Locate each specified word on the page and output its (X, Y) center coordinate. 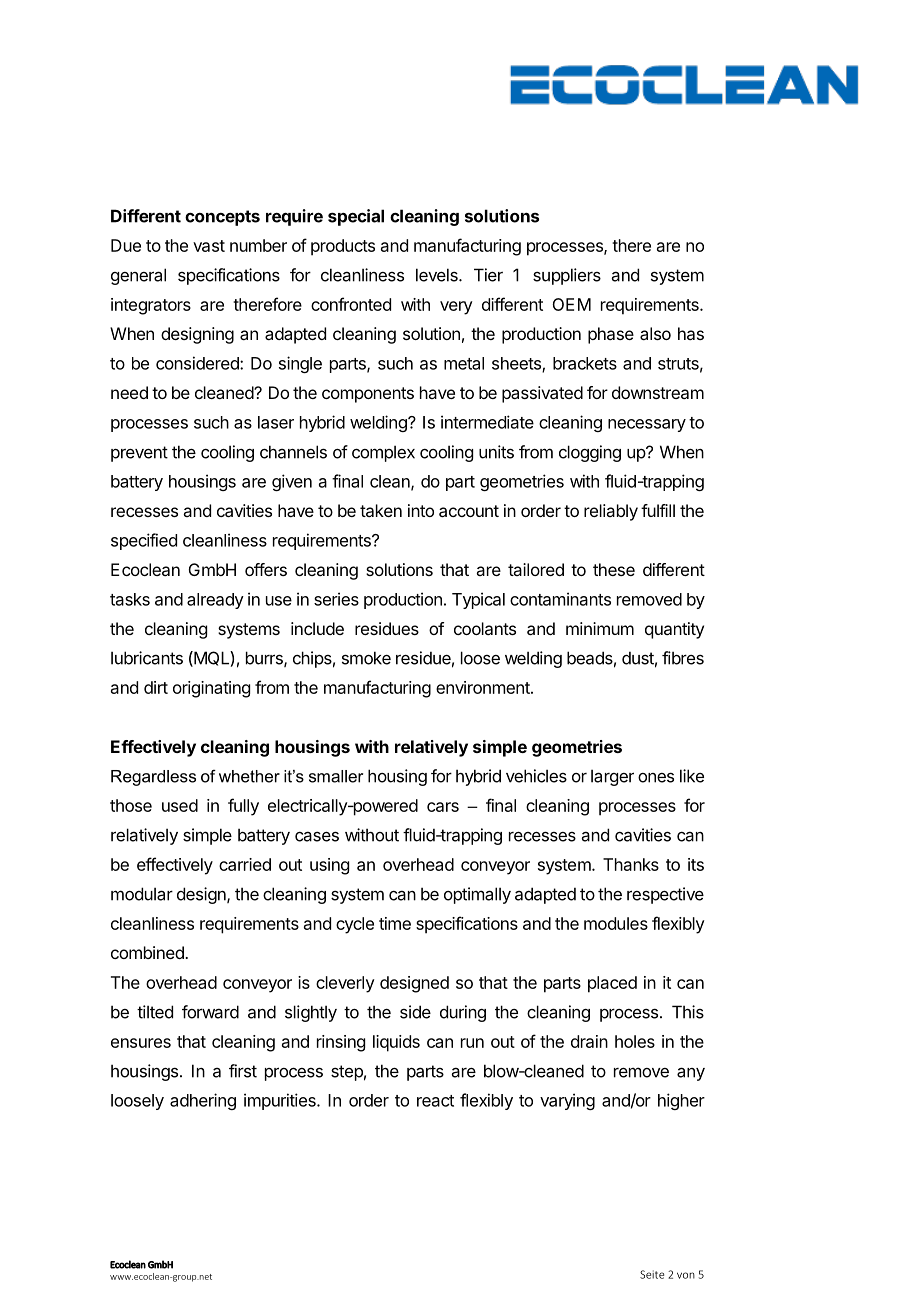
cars (443, 807)
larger (612, 777)
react (435, 1101)
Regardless (153, 778)
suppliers (567, 276)
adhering (203, 1101)
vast (209, 246)
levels (438, 275)
